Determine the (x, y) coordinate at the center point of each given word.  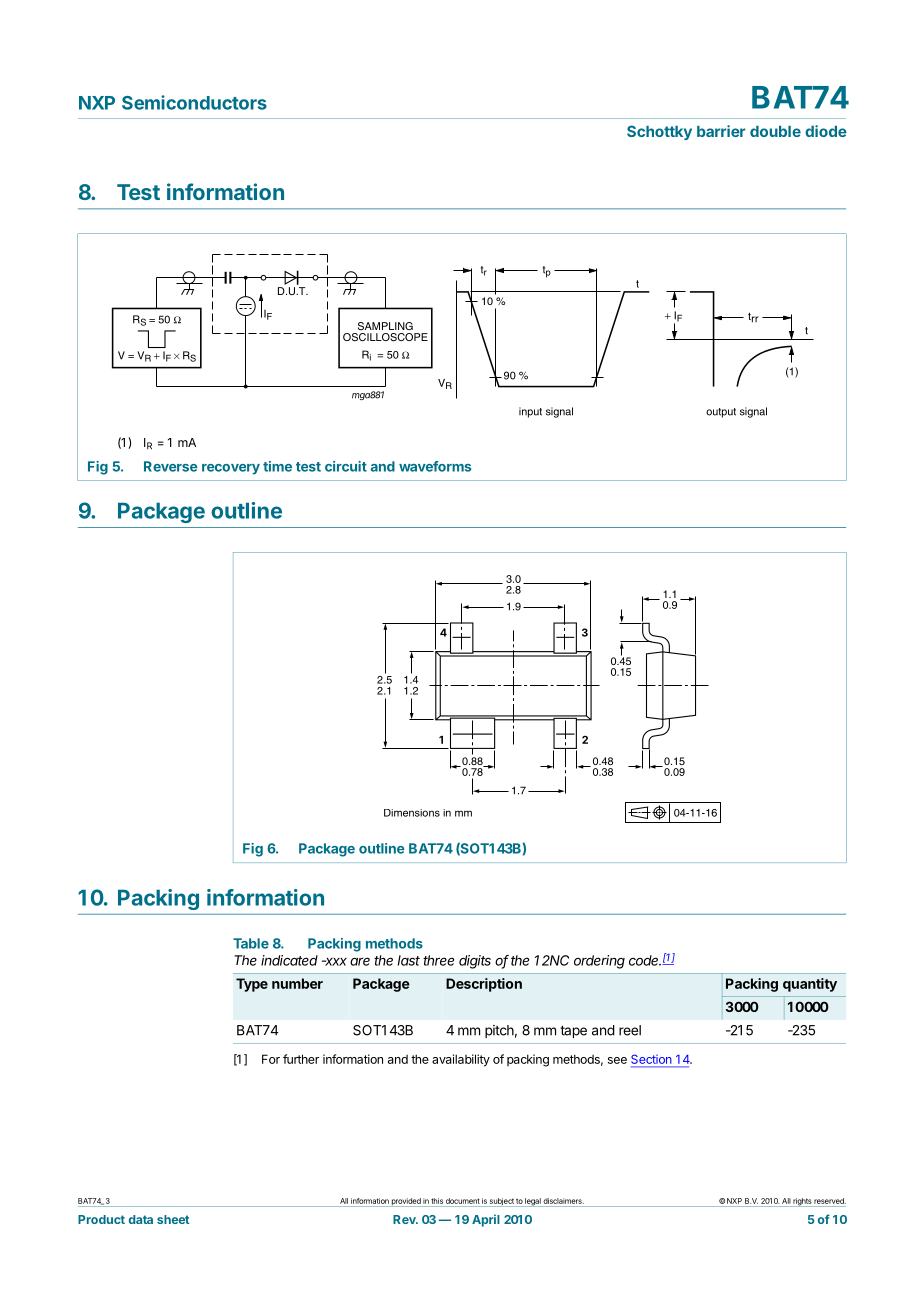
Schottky (659, 132)
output (721, 413)
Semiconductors (194, 102)
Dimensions (412, 813)
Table (251, 943)
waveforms (435, 466)
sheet (173, 1219)
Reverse (170, 466)
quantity (810, 985)
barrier (721, 131)
